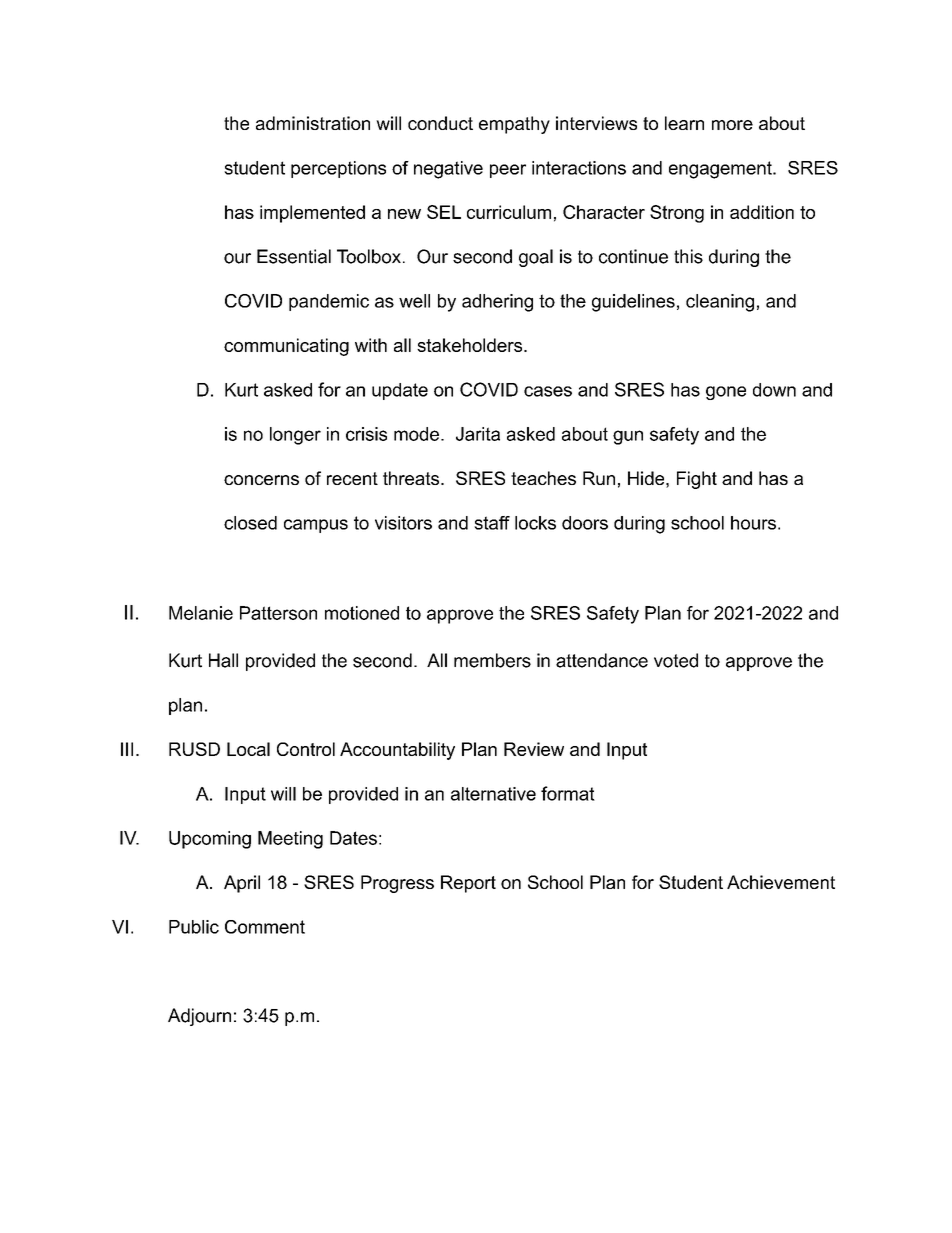  Describe the element at coordinates (676, 660) in the image. I see `voted` at that location.
